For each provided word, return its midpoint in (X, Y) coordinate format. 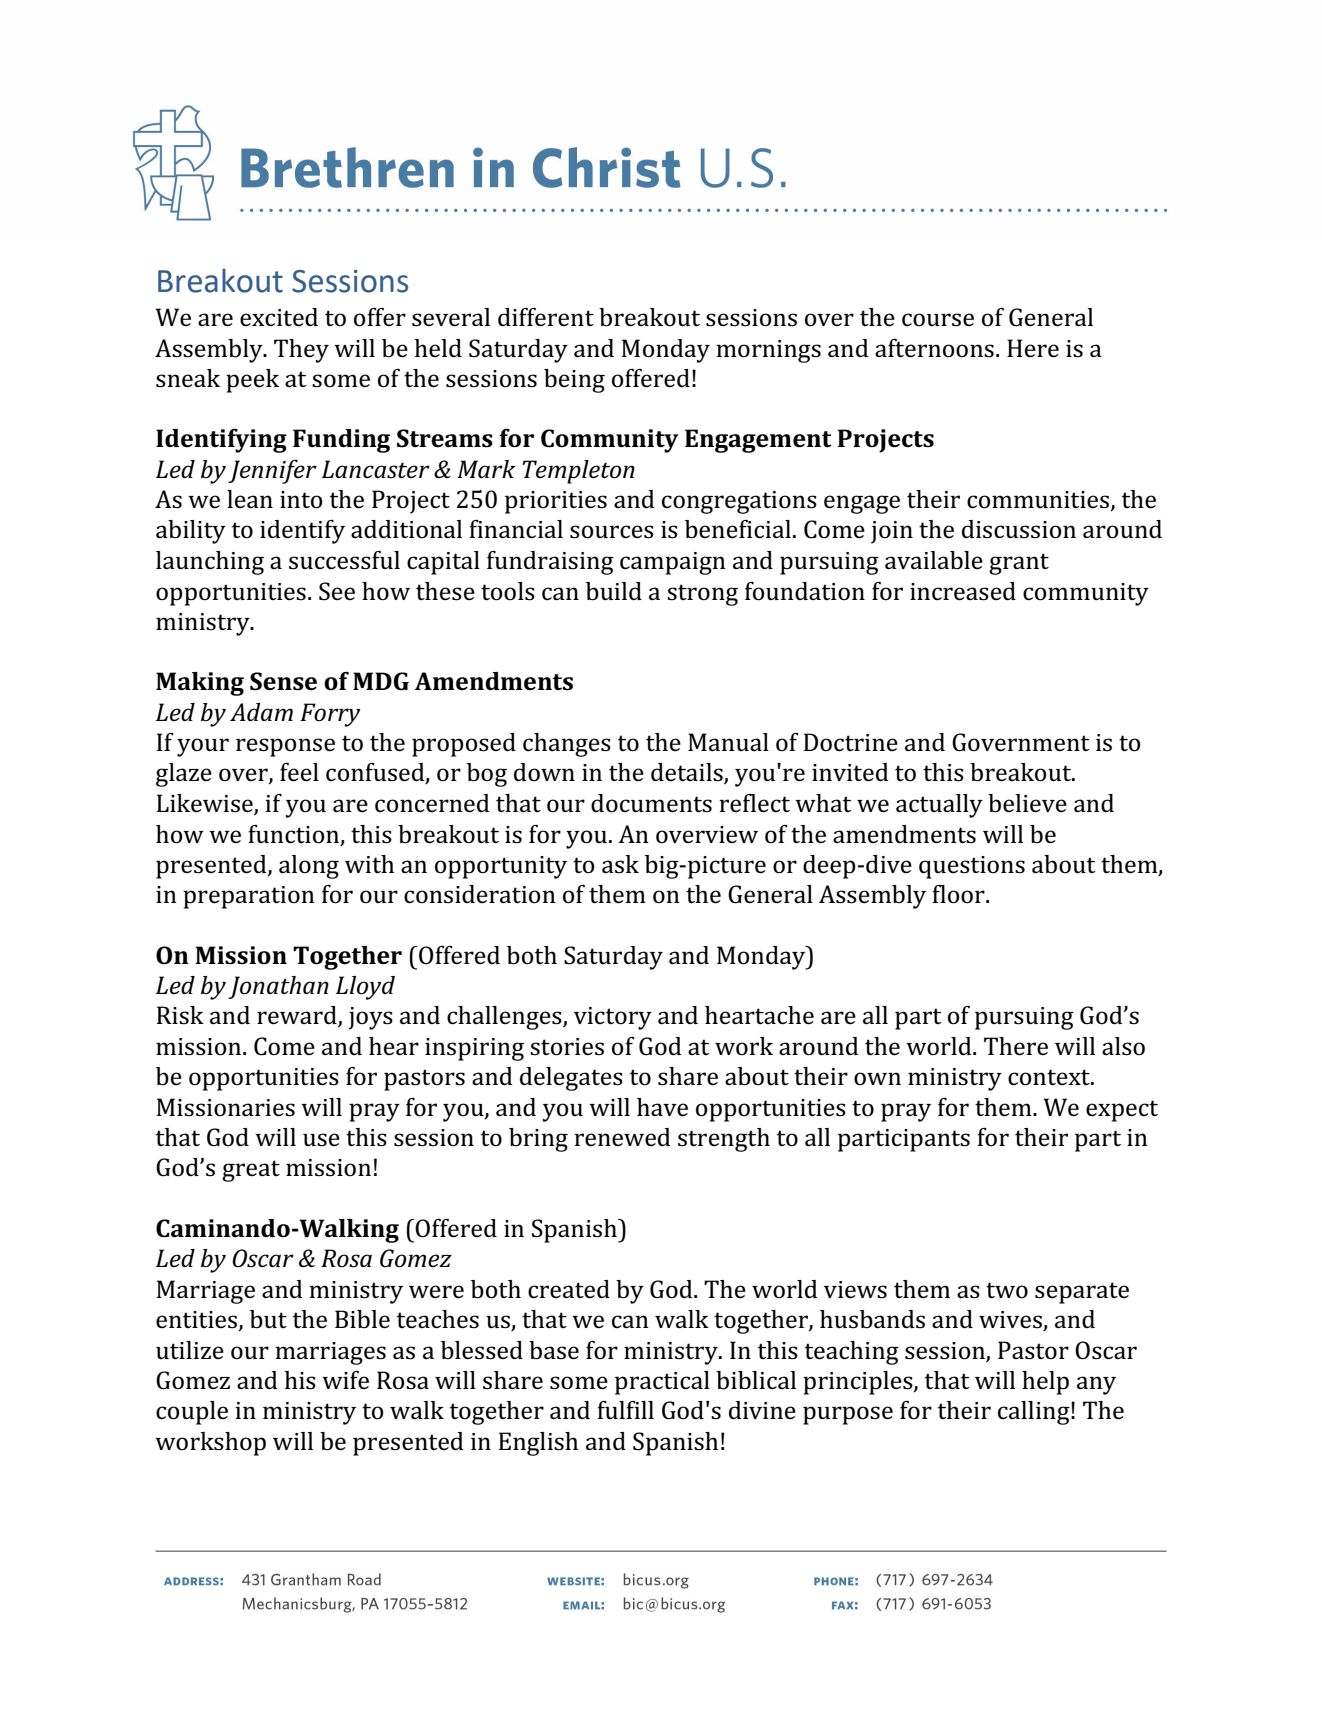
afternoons (934, 348)
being (574, 381)
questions (972, 867)
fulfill (625, 1410)
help (1045, 1383)
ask (620, 864)
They (301, 351)
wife (345, 1380)
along (309, 867)
